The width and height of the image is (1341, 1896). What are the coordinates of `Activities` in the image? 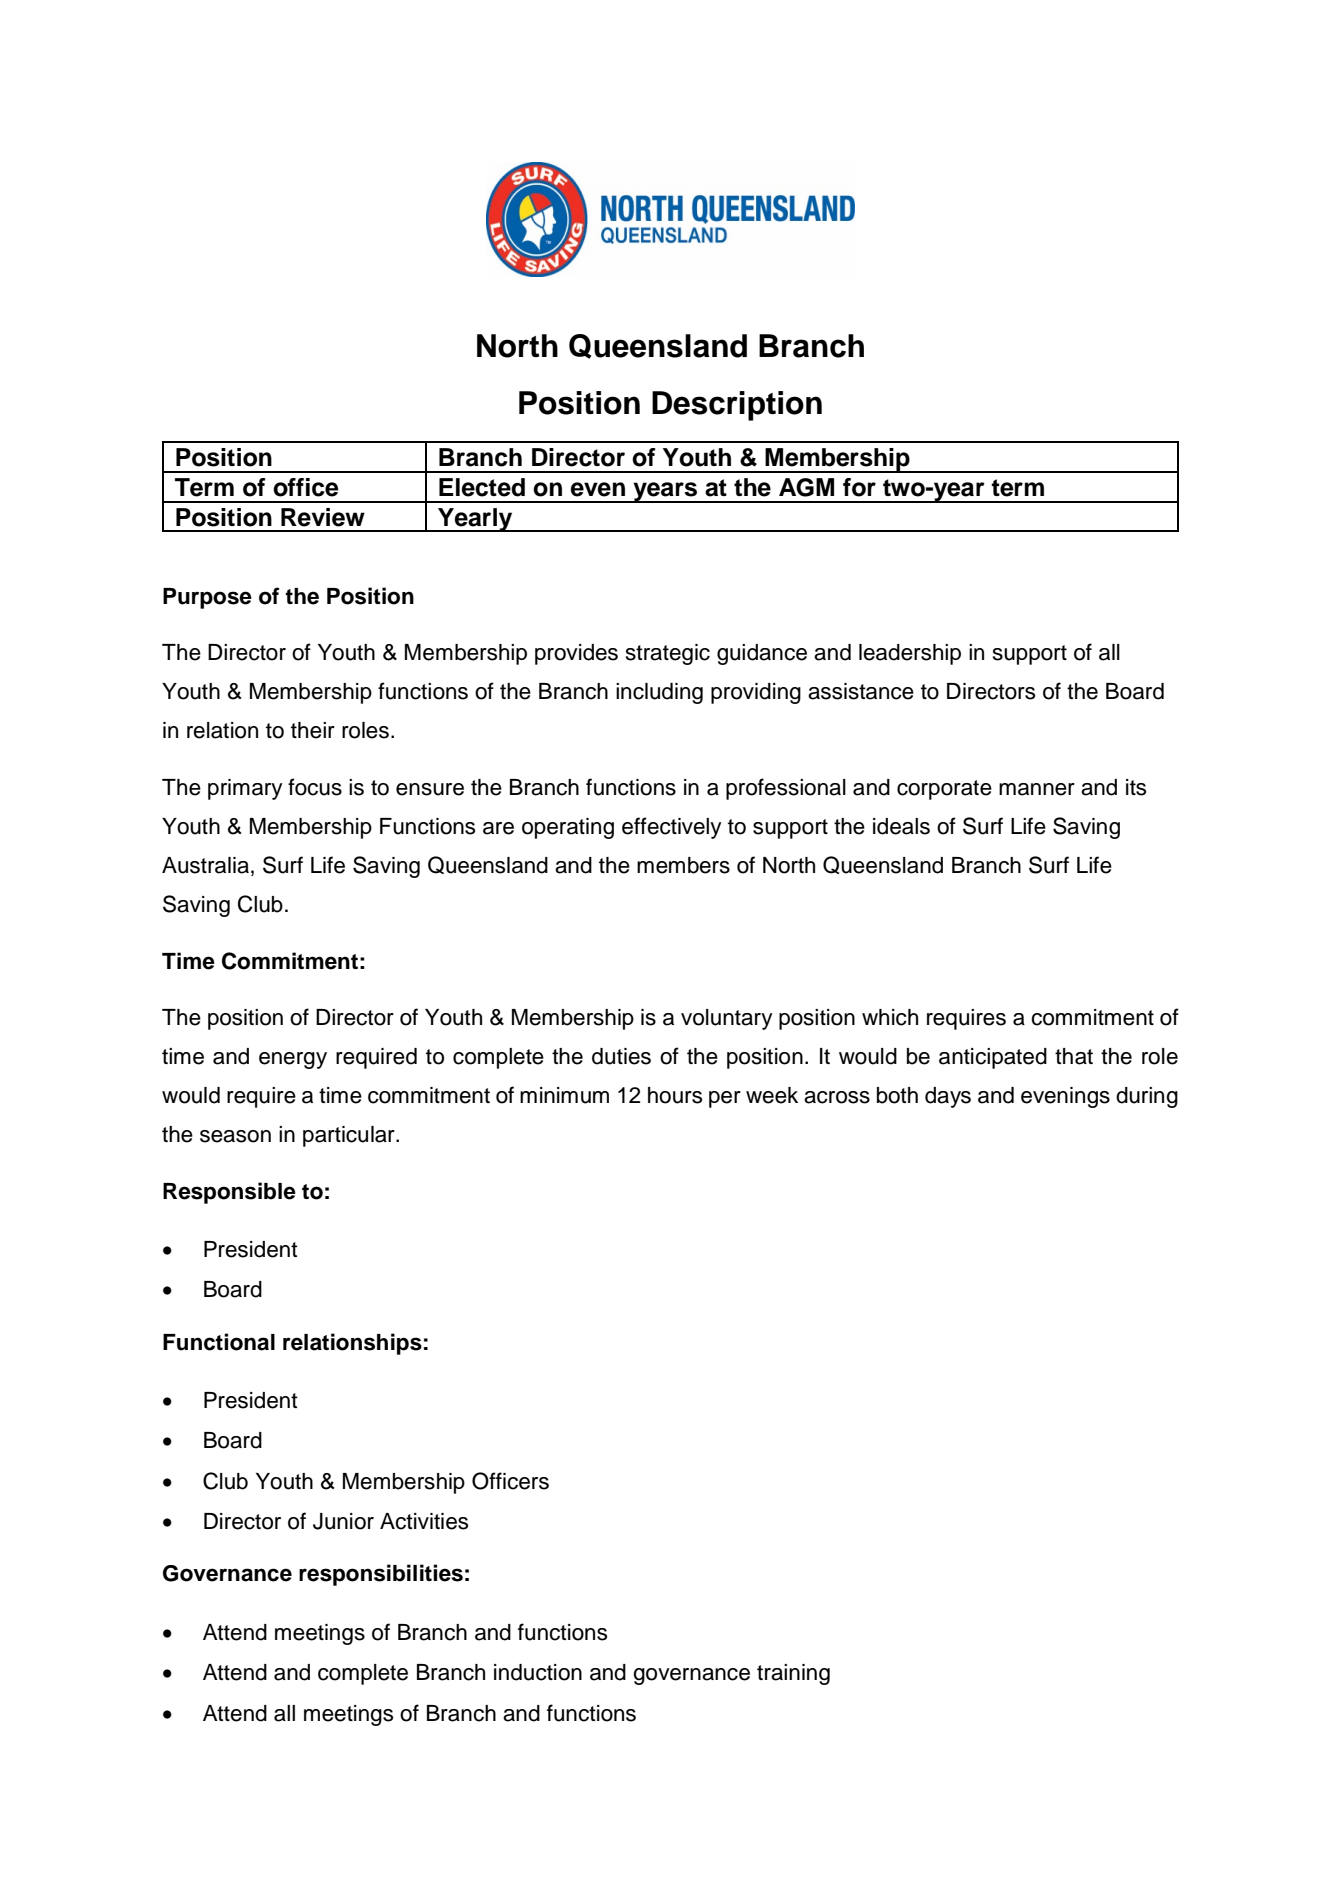 It's located at (424, 1521).
